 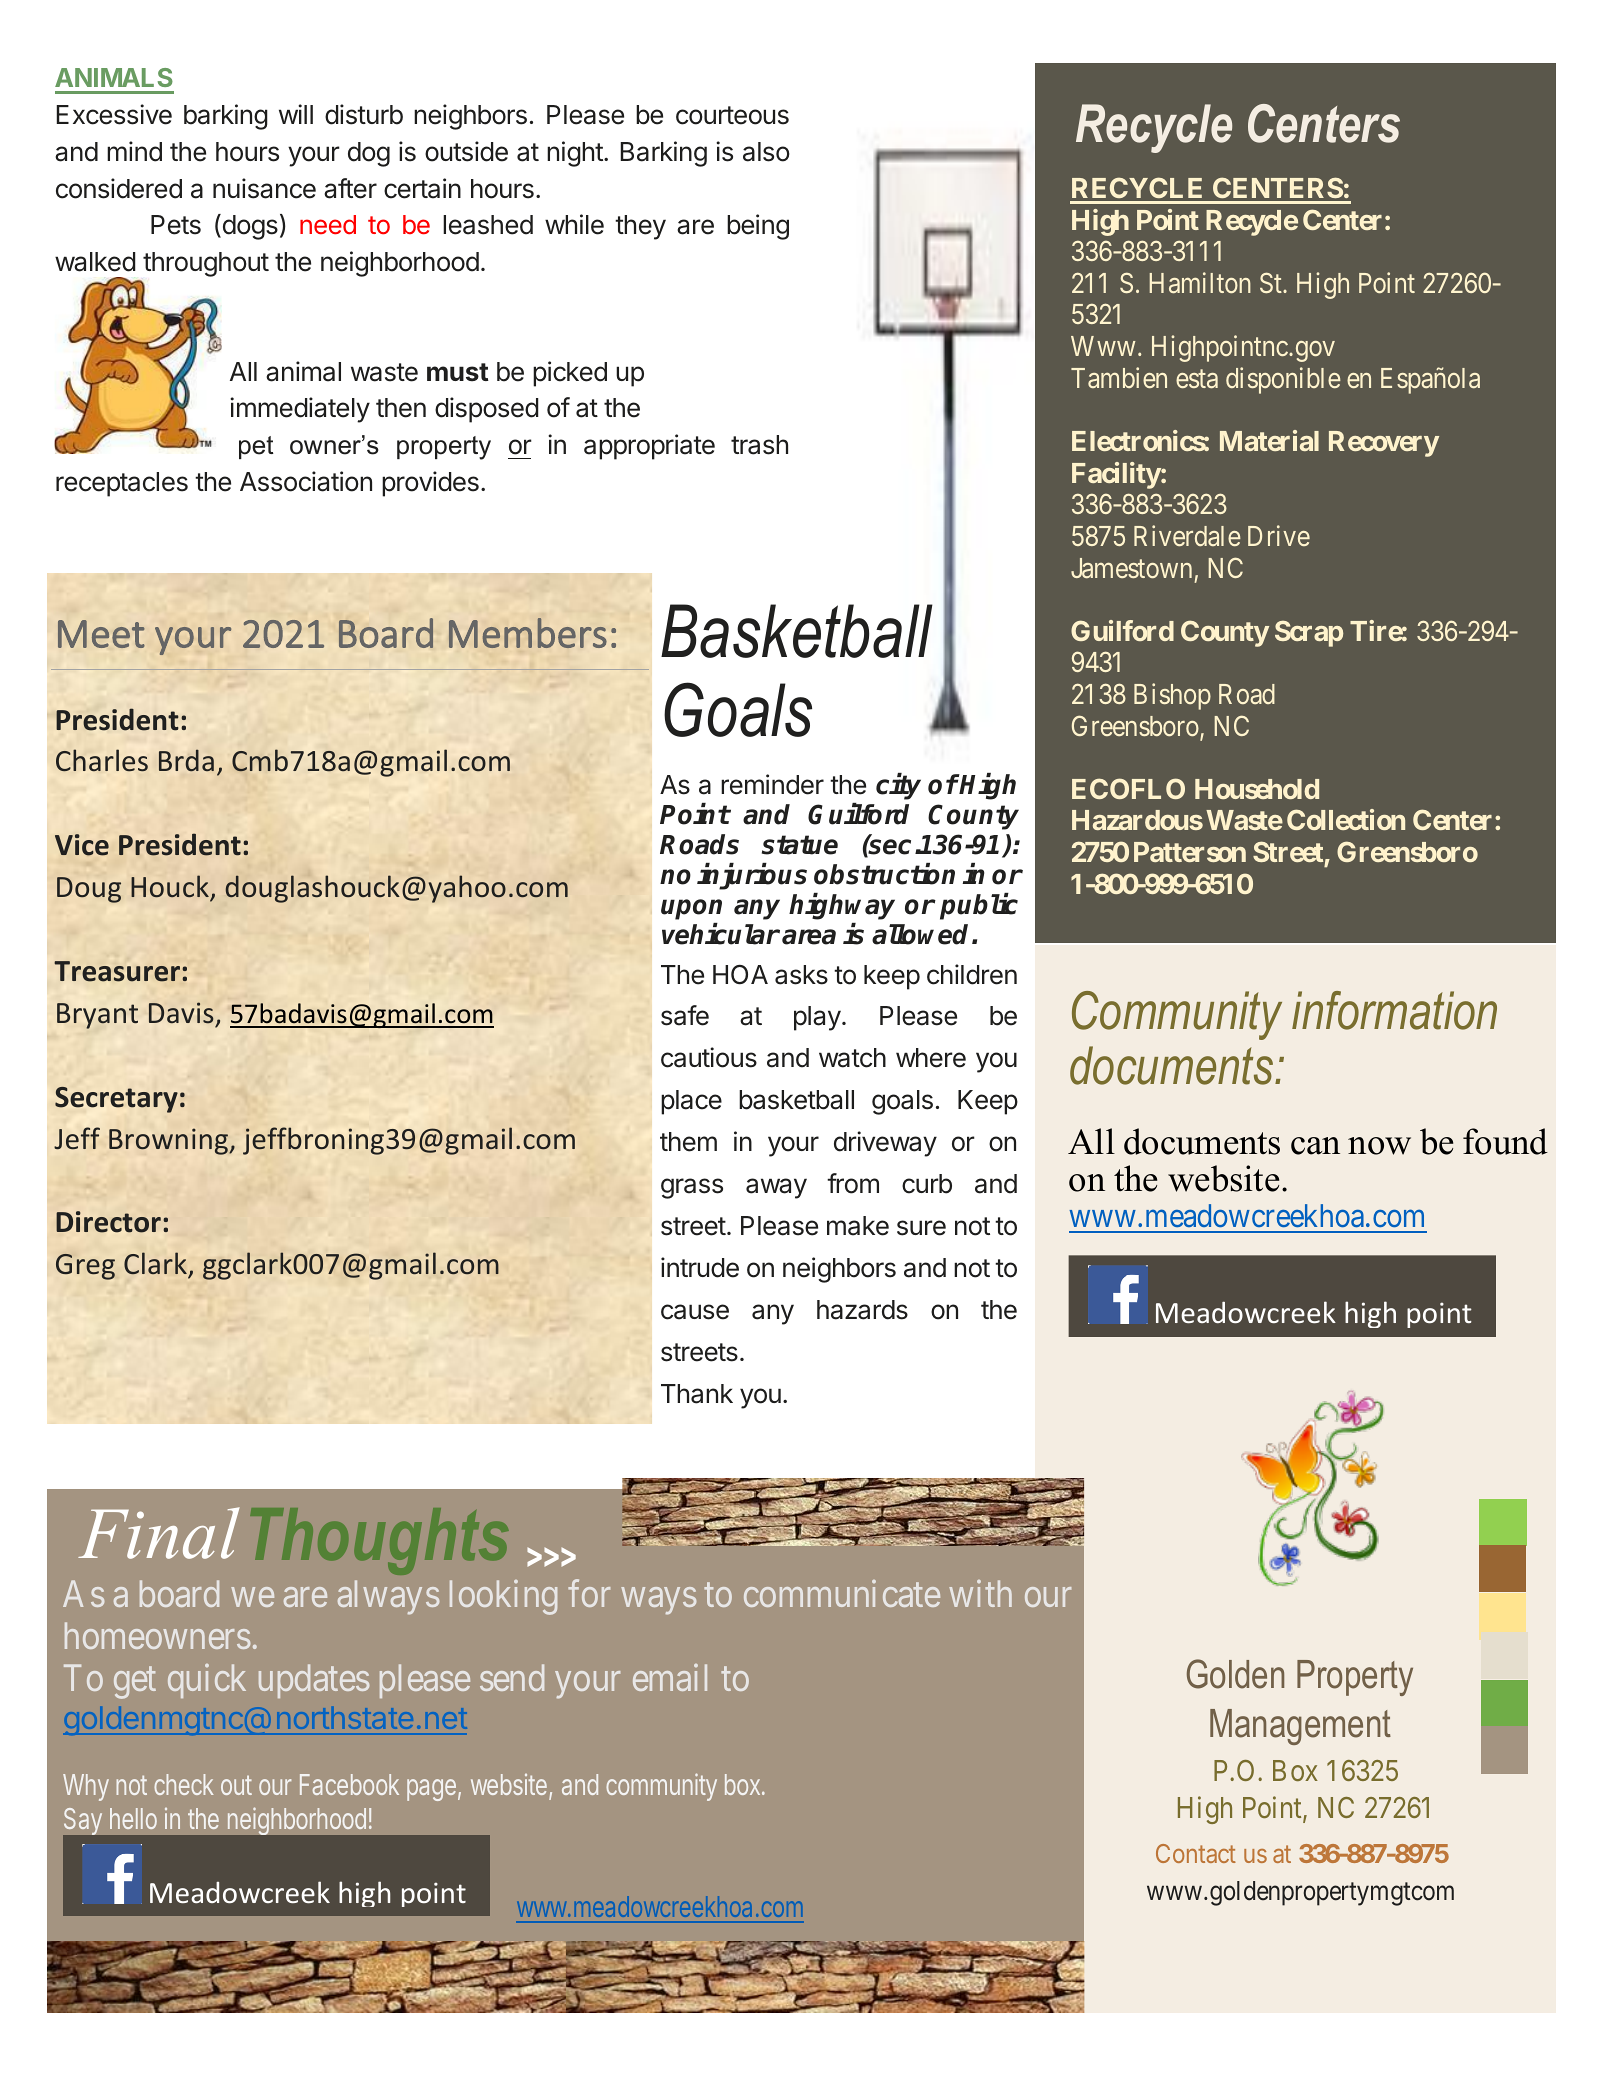 I want to click on Hamilton, so click(x=1200, y=282).
